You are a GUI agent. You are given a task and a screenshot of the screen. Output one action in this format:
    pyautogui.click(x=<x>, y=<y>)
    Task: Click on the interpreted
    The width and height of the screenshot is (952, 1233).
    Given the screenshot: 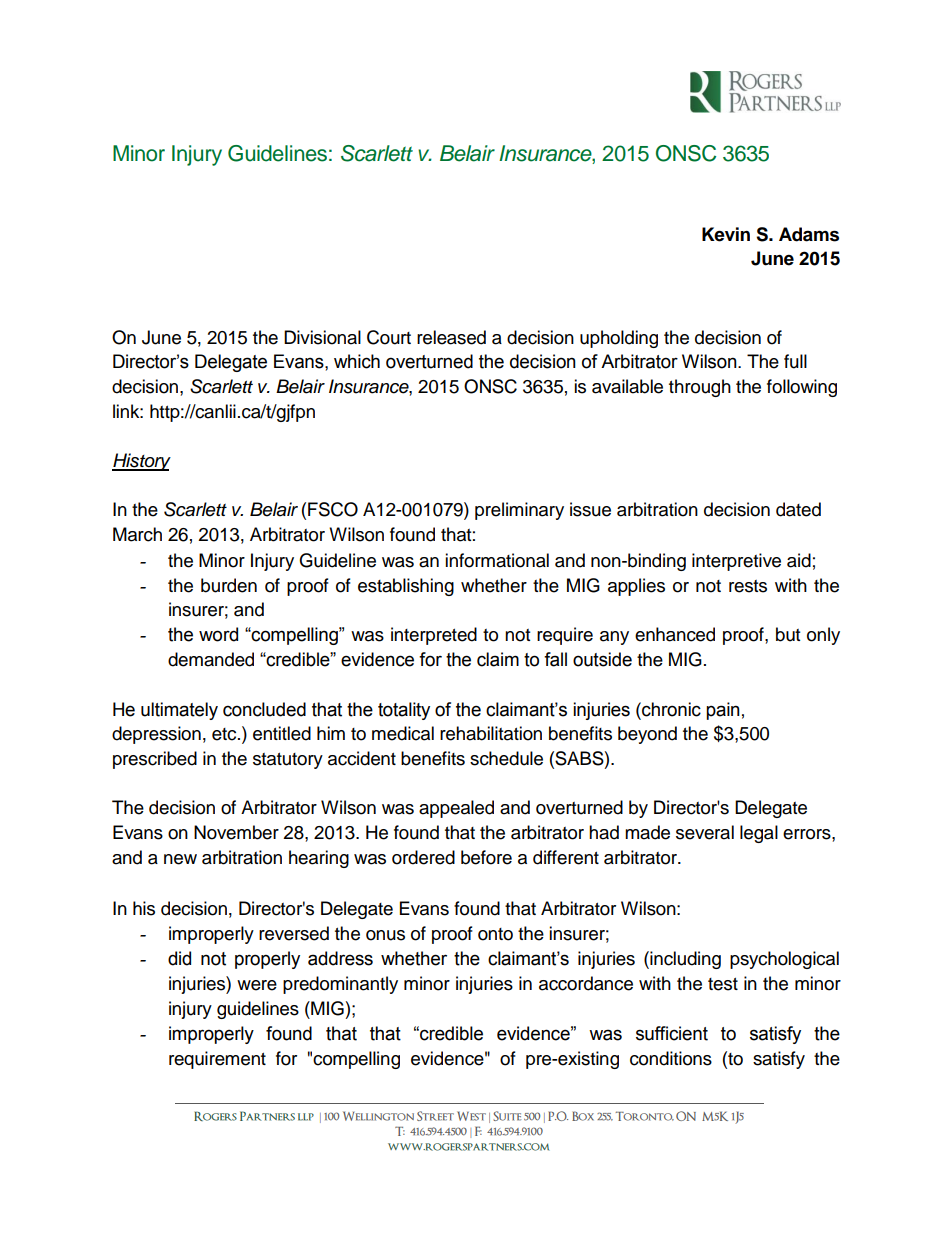 What is the action you would take?
    pyautogui.click(x=434, y=636)
